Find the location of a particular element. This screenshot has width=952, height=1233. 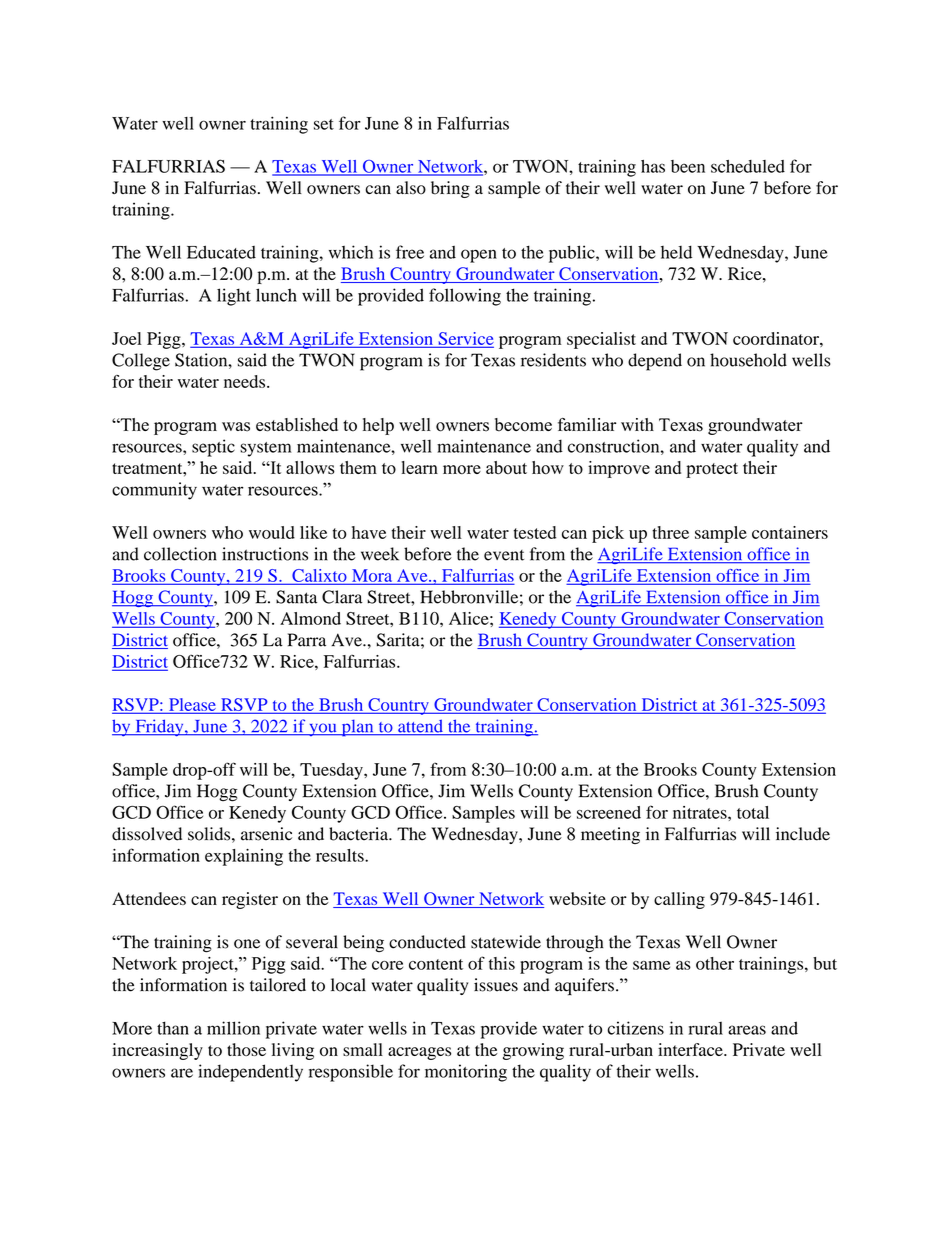

monitoring is located at coordinates (466, 1073).
